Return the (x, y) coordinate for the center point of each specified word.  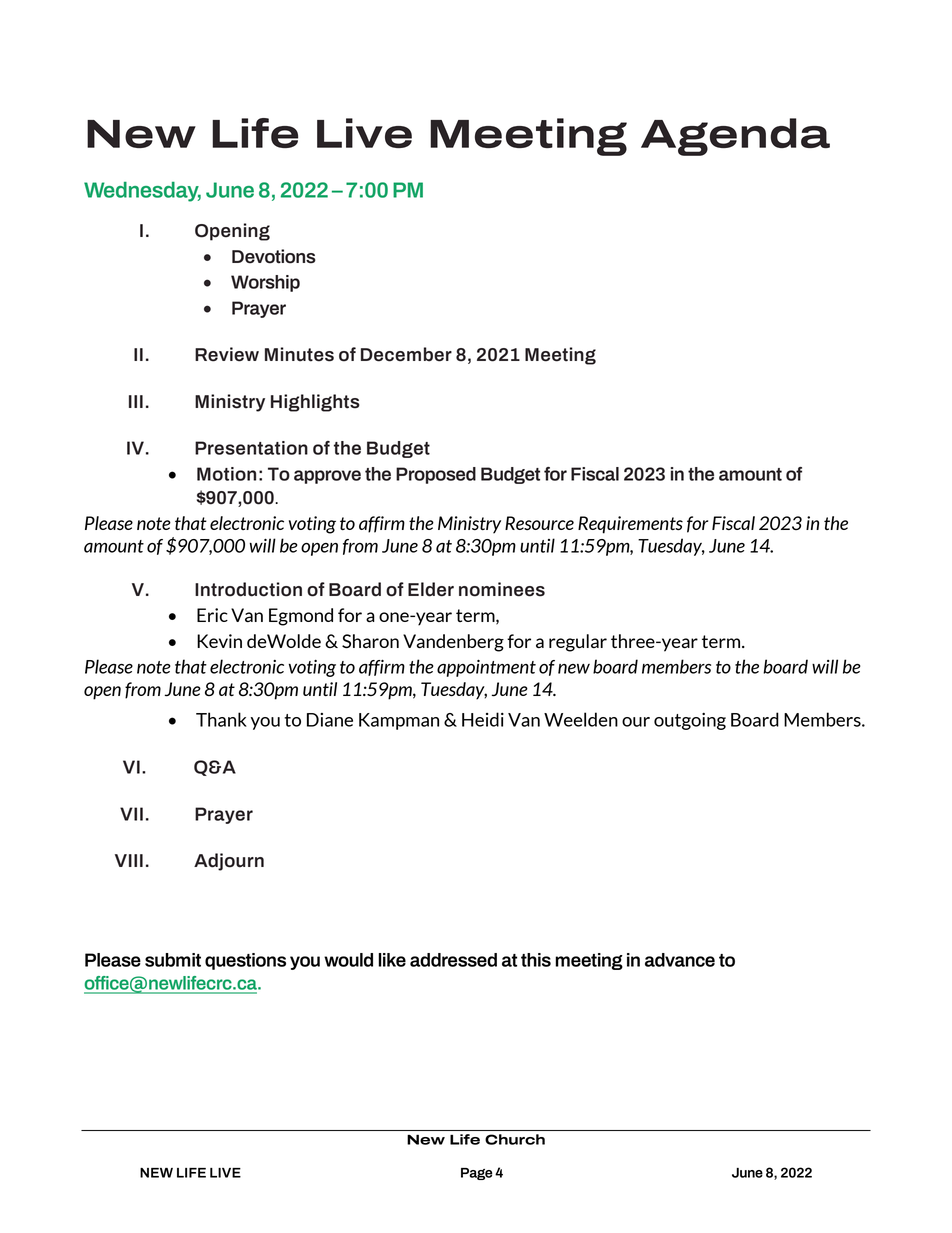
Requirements (630, 525)
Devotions (274, 256)
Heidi (483, 719)
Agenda (735, 137)
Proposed (436, 475)
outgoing (690, 721)
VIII (129, 860)
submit (173, 960)
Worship (265, 283)
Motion (226, 474)
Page (477, 1174)
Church (515, 1139)
